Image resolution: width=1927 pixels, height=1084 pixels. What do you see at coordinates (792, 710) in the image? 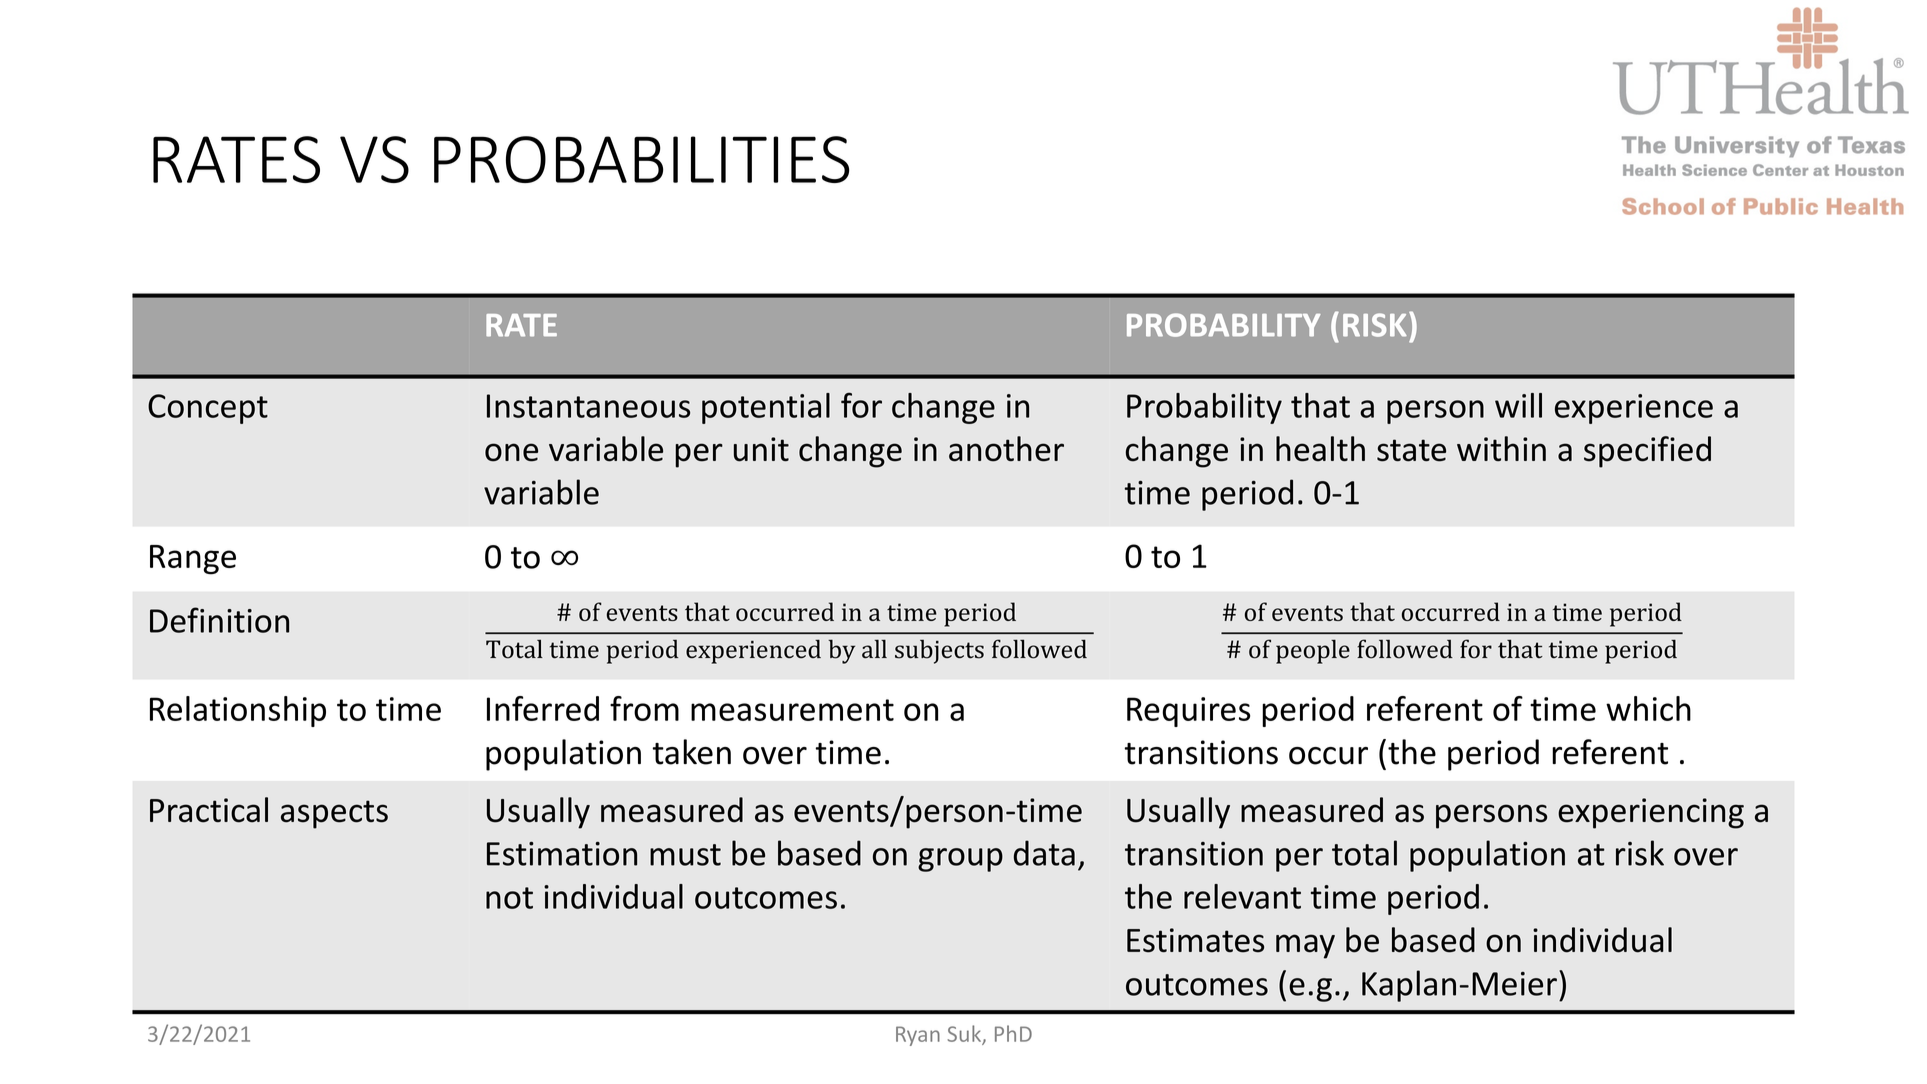
I see `measurement` at bounding box center [792, 710].
